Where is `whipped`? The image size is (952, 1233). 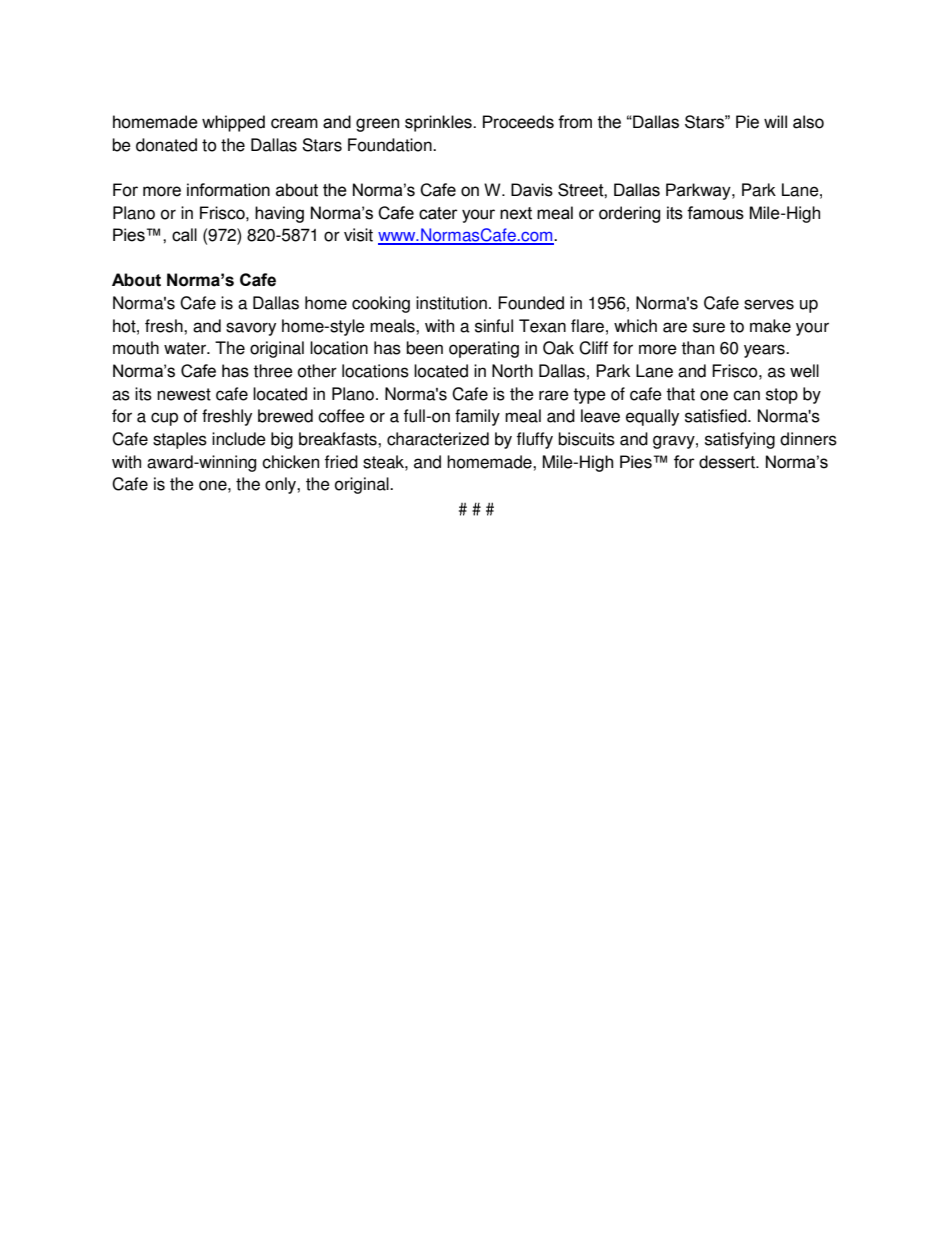 whipped is located at coordinates (233, 123).
